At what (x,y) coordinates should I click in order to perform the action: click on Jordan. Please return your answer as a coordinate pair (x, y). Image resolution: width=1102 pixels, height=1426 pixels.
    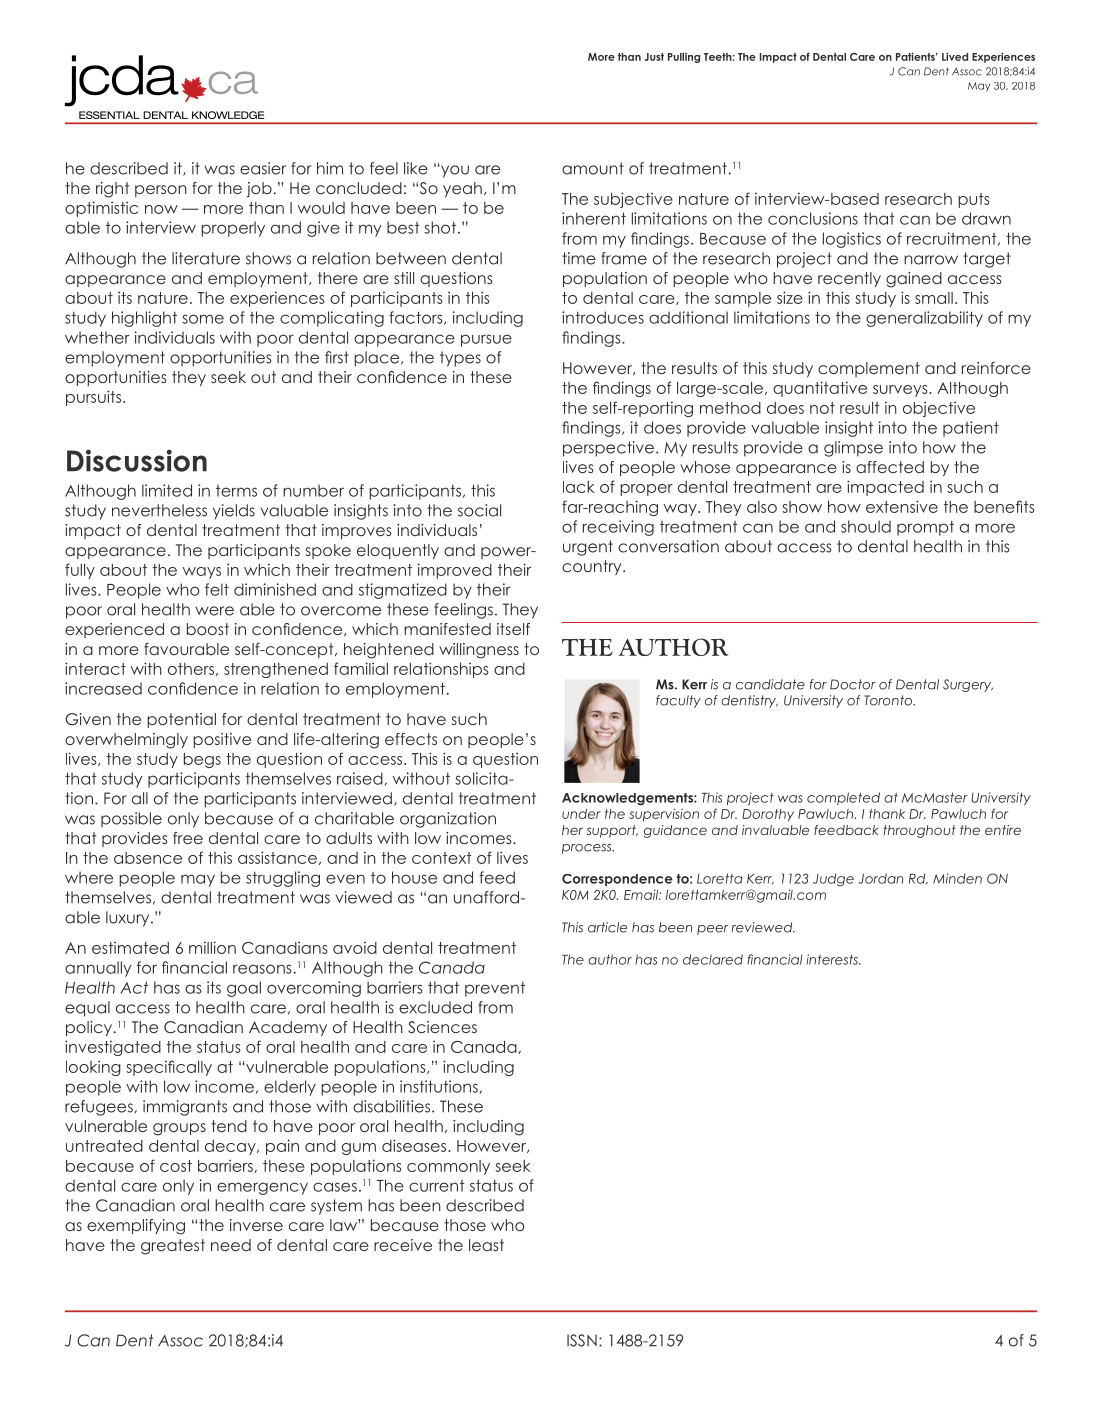
    Looking at the image, I should click on (880, 878).
